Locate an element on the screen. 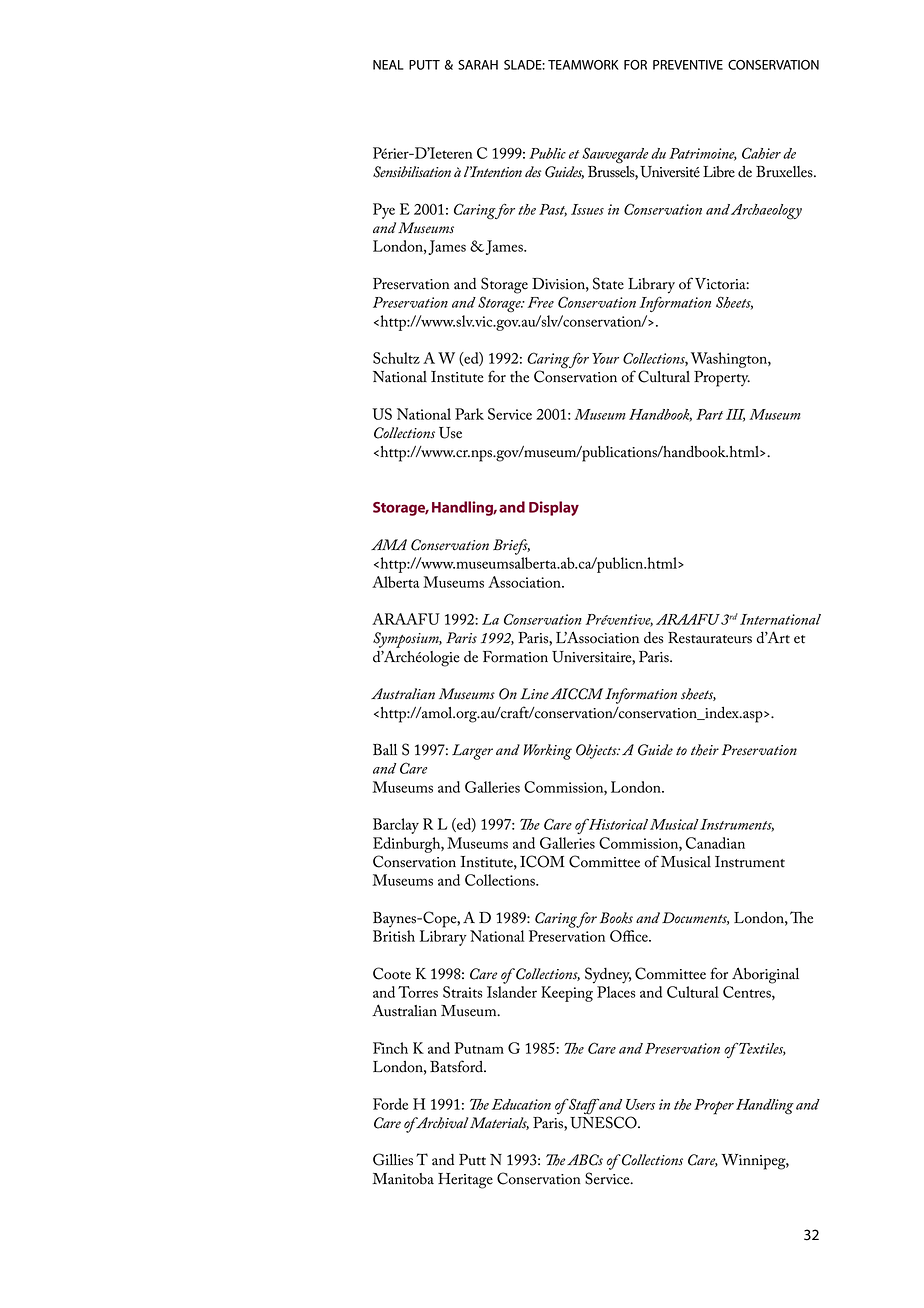 This screenshot has height=1308, width=924. their is located at coordinates (705, 750).
